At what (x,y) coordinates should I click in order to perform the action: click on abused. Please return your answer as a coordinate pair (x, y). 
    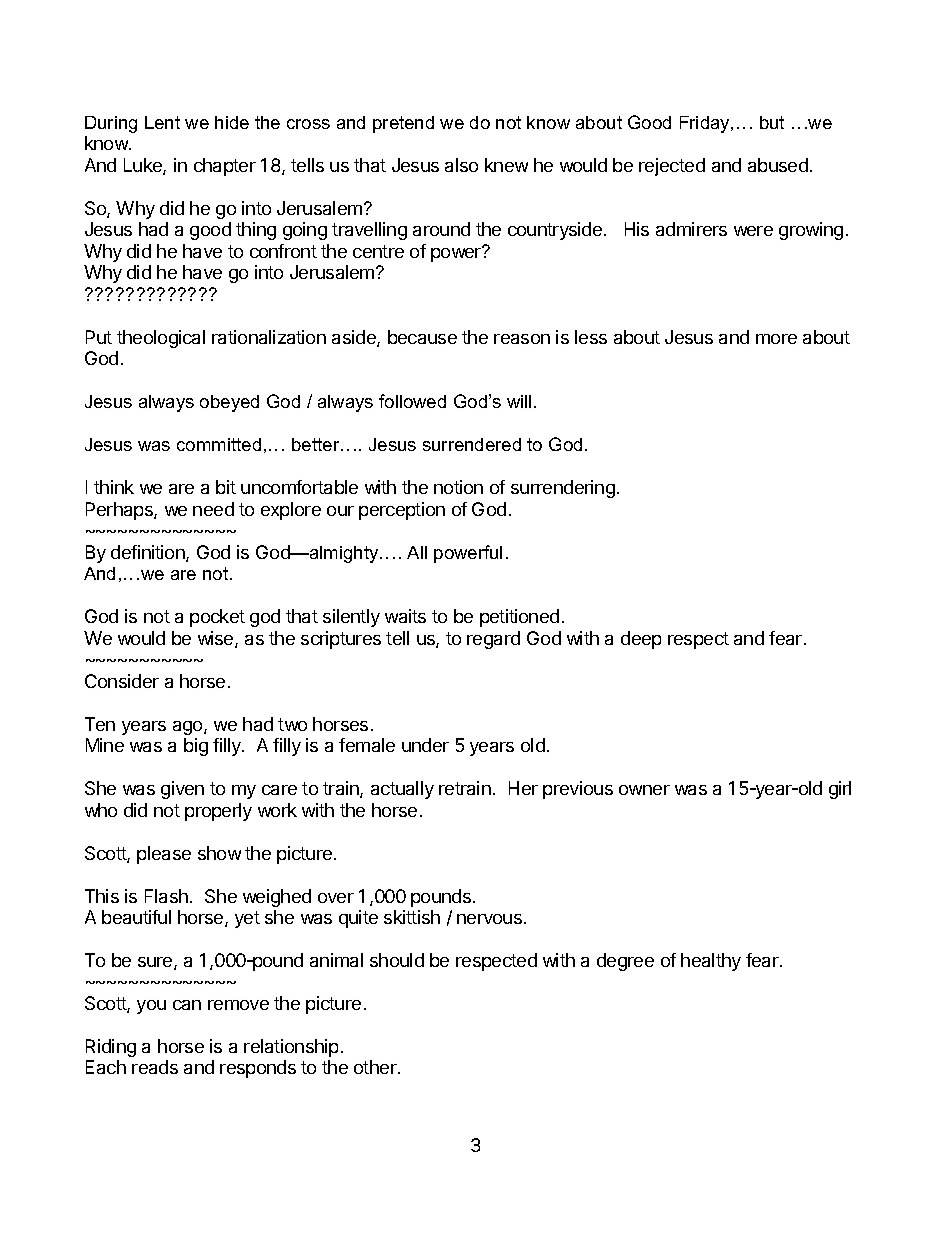
    Looking at the image, I should click on (778, 165).
